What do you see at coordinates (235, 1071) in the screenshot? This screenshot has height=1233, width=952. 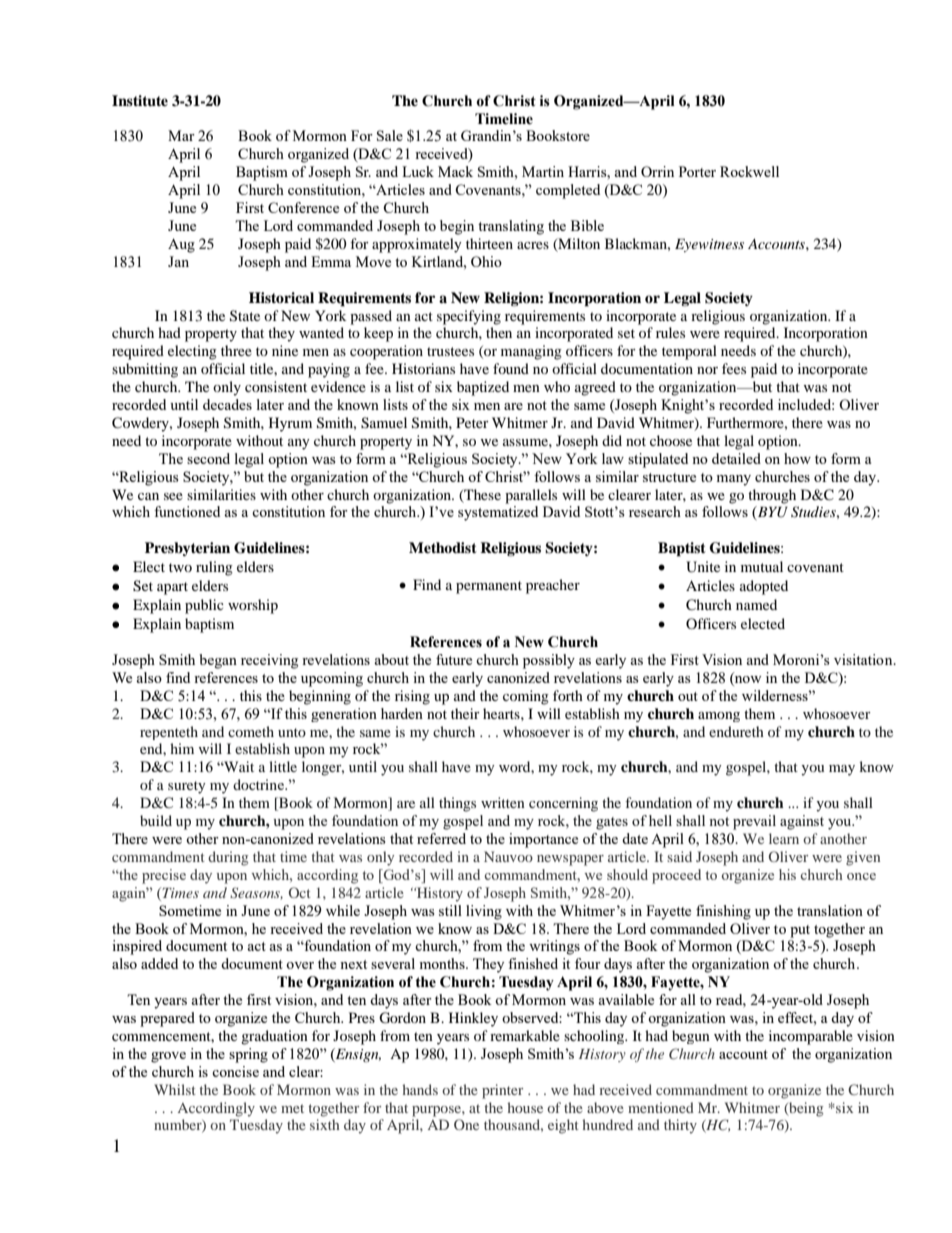 I see `concise` at bounding box center [235, 1071].
